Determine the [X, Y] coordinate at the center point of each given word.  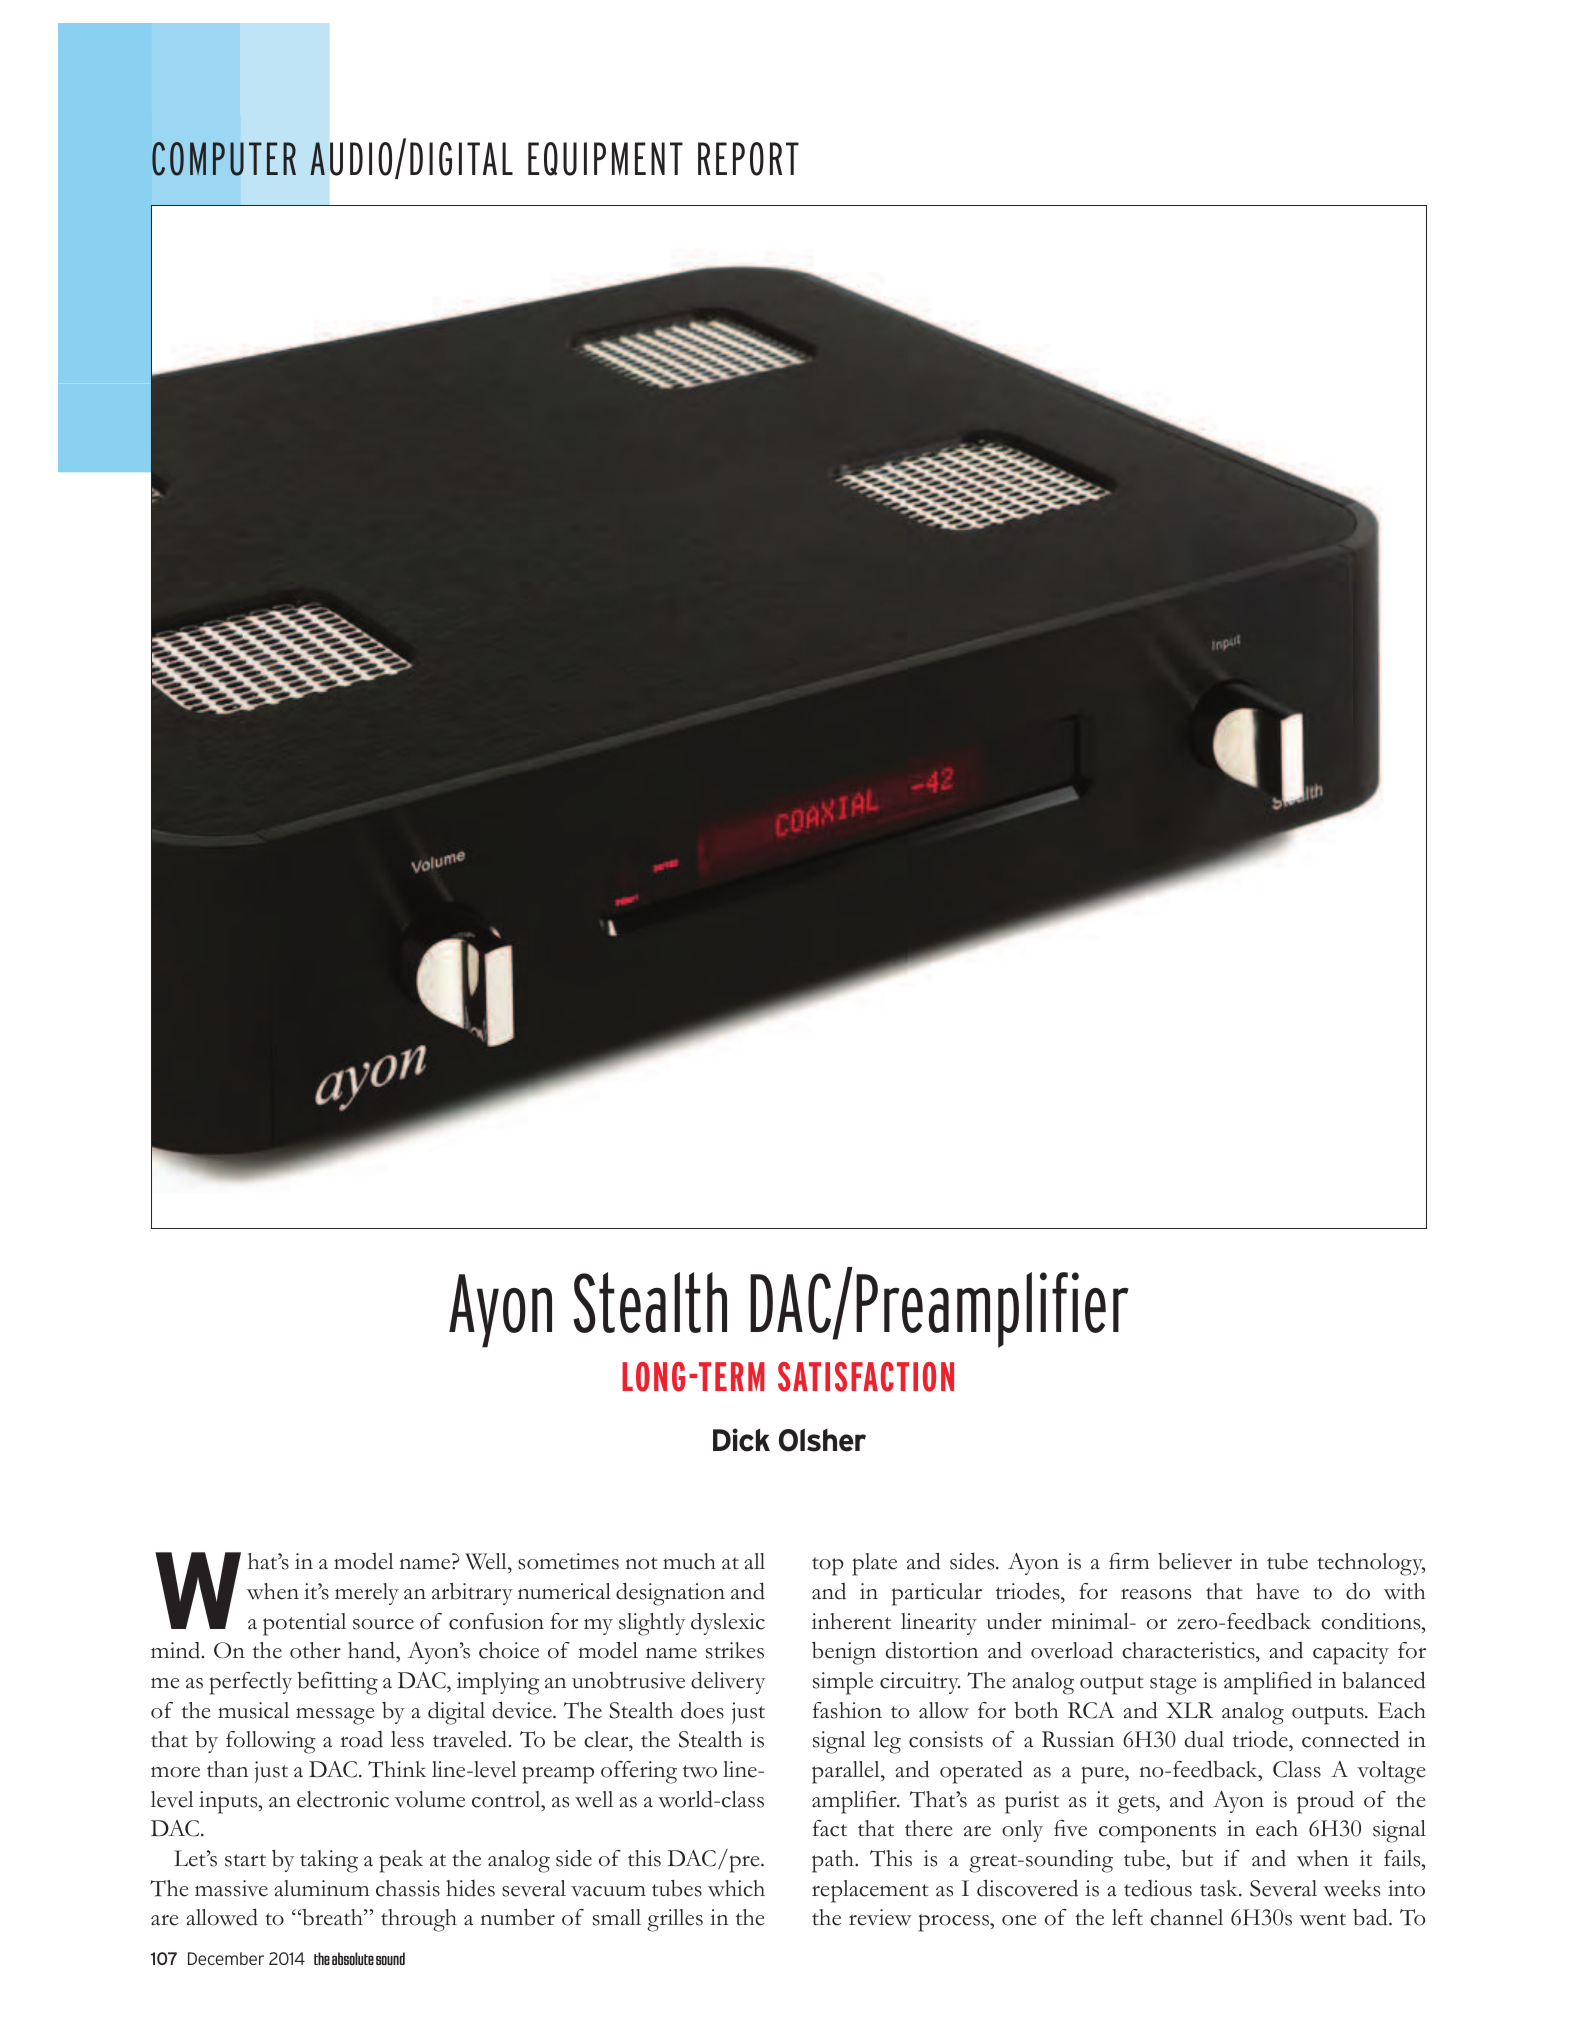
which [736, 1888]
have [1277, 1591]
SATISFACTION [866, 1377]
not [641, 1563]
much [689, 1561]
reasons [1156, 1594]
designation [670, 1594]
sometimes [568, 1561]
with [1404, 1591]
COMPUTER [224, 159]
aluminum [321, 1888]
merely [367, 1594]
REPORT [748, 159]
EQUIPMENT [605, 159]
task [1220, 1888]
